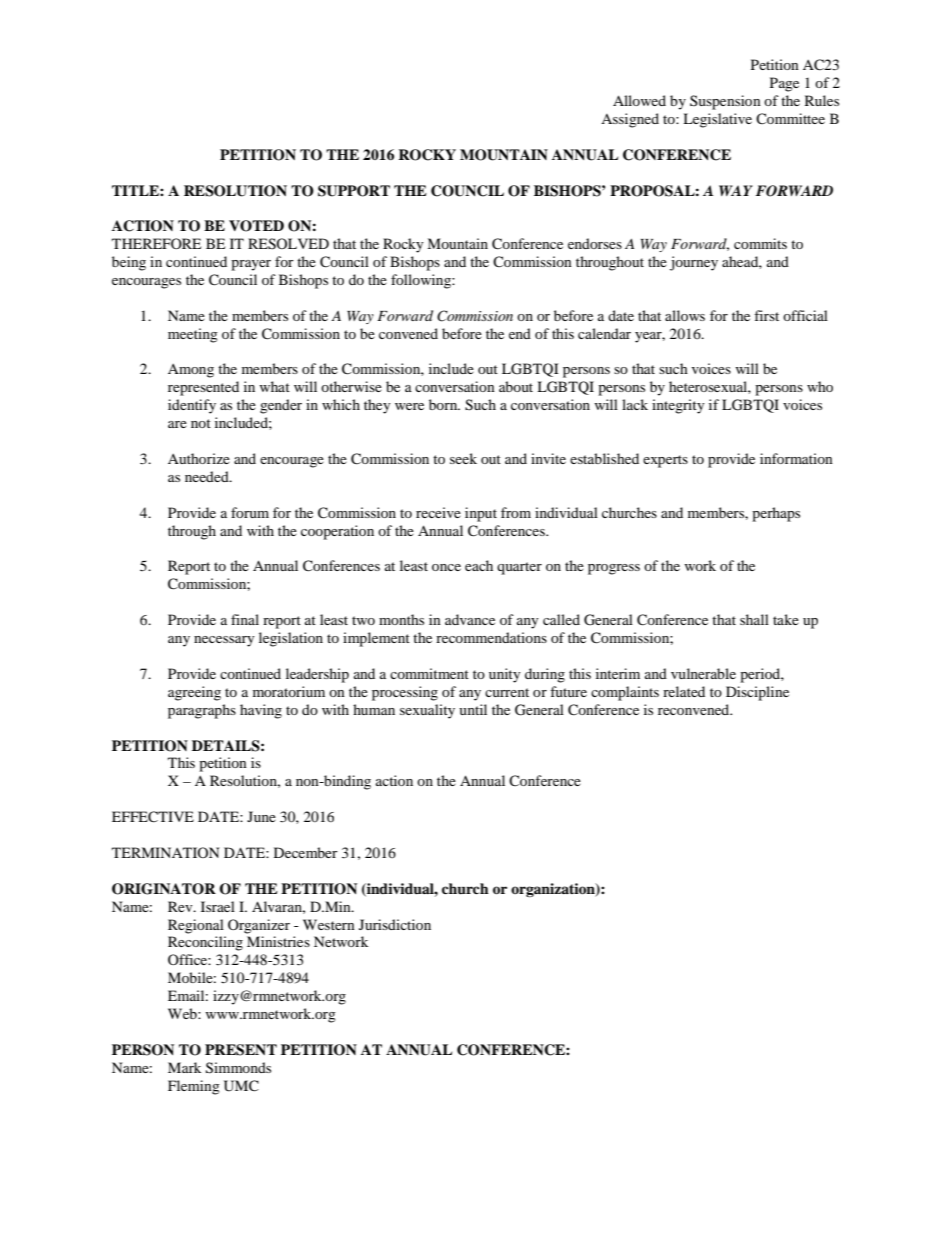 This screenshot has height=1233, width=952. I want to click on about, so click(516, 386).
